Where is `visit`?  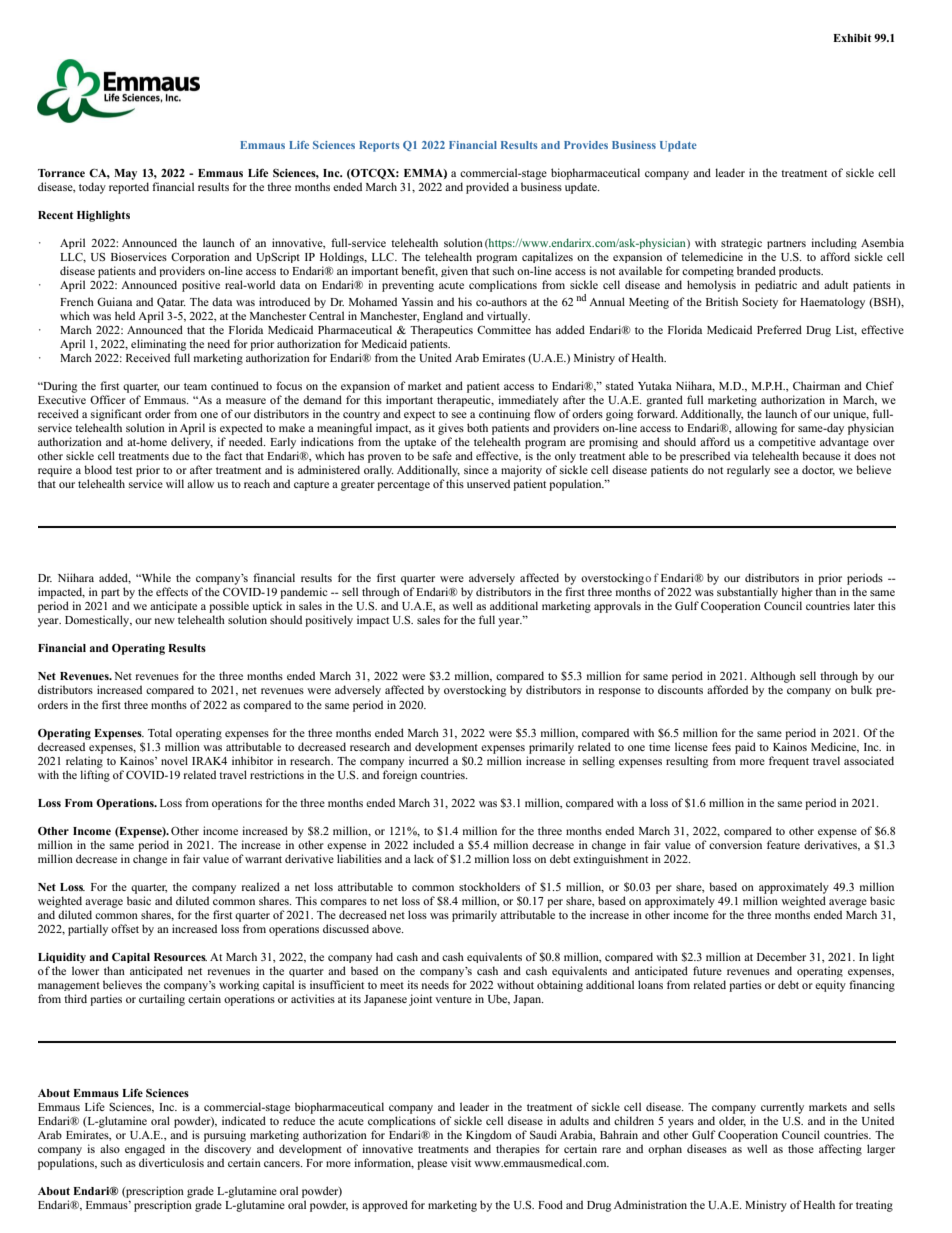 visit is located at coordinates (461, 1162).
